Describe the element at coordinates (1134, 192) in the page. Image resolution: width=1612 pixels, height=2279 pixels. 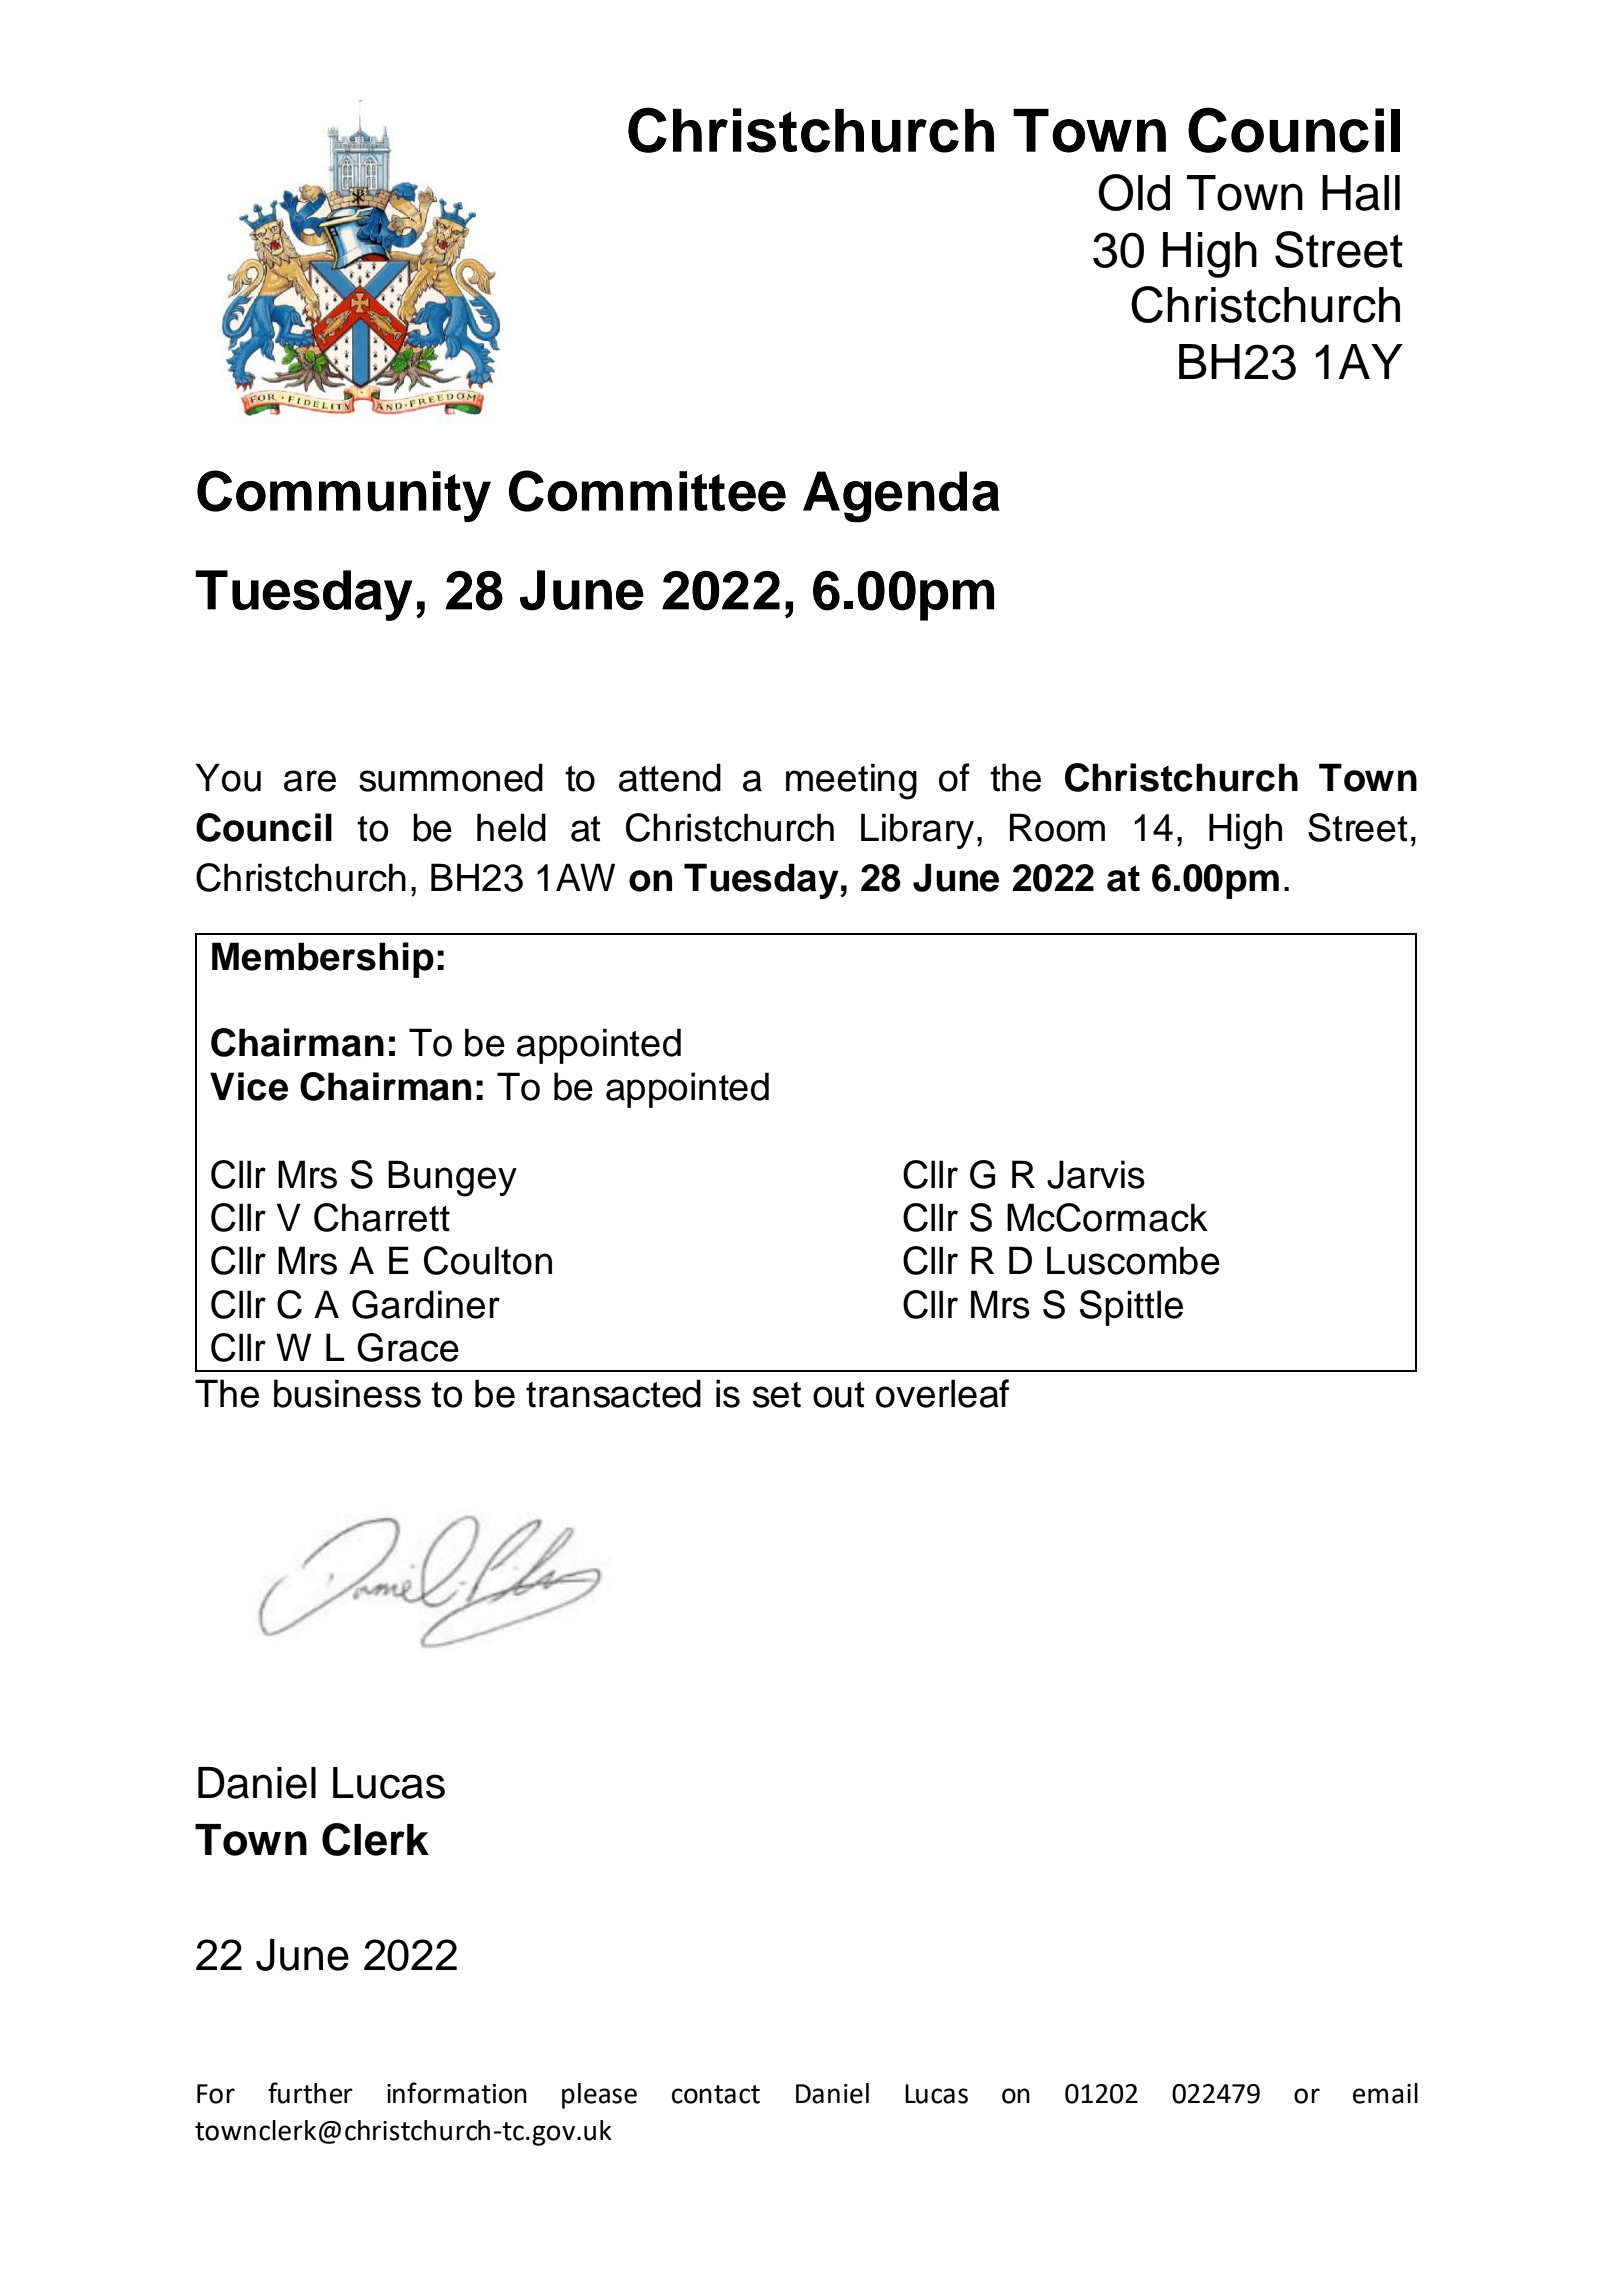
I see `Old` at that location.
